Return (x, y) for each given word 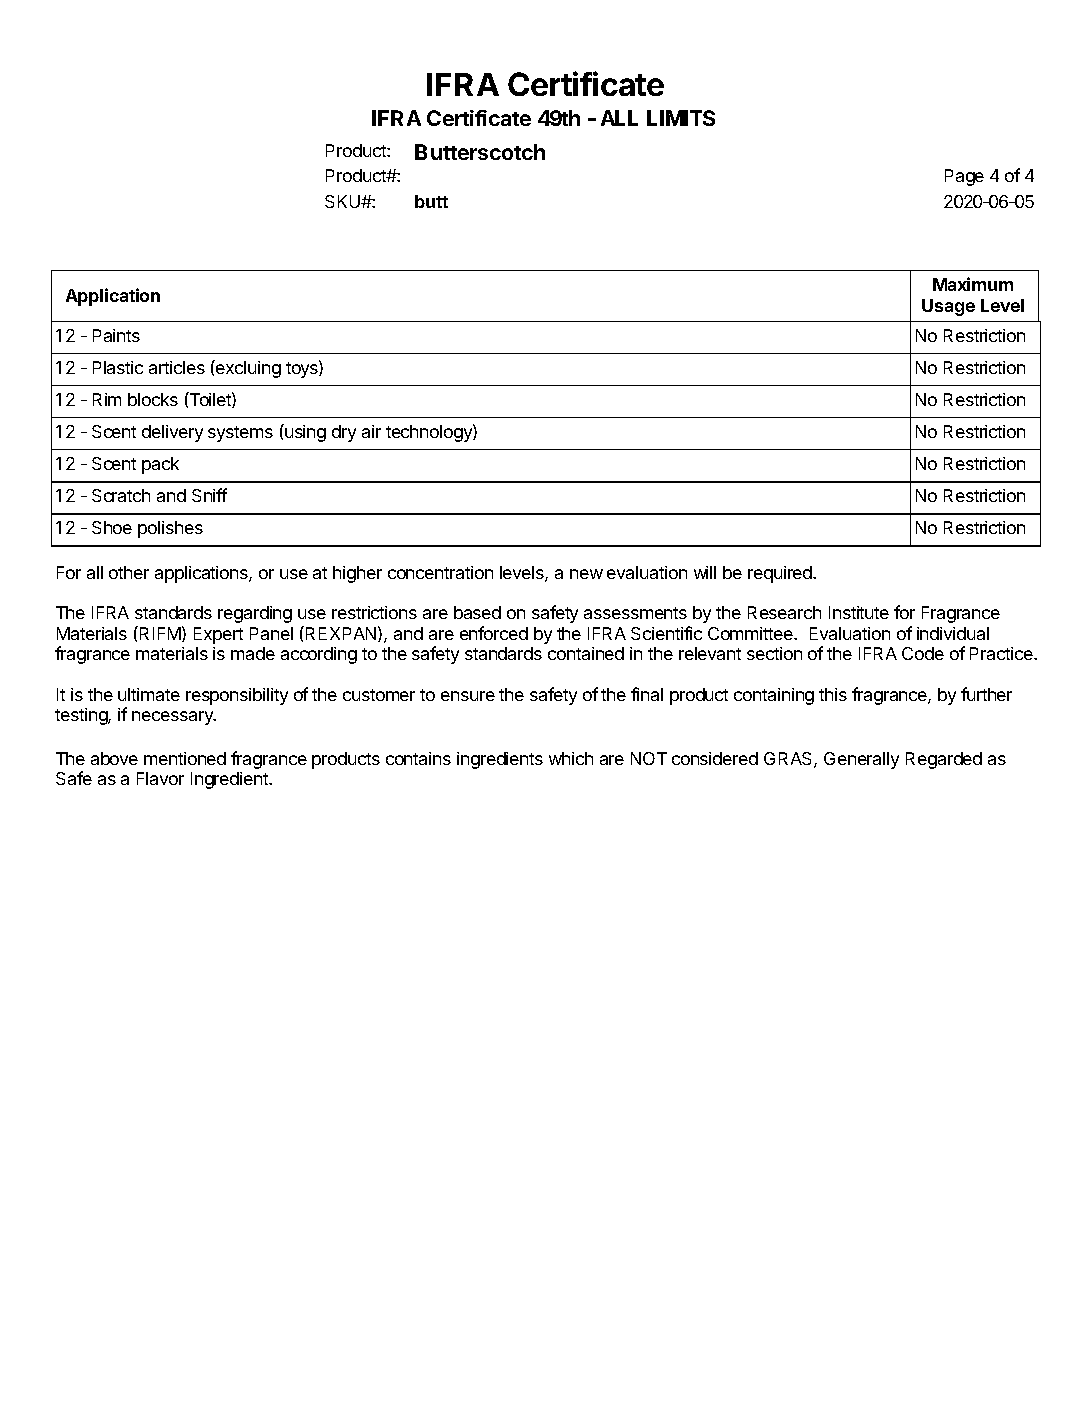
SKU (344, 201)
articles (177, 367)
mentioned (185, 758)
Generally (861, 760)
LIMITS (681, 118)
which (571, 758)
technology (430, 433)
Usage (948, 307)
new (586, 574)
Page (964, 177)
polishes (170, 529)
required (781, 574)
